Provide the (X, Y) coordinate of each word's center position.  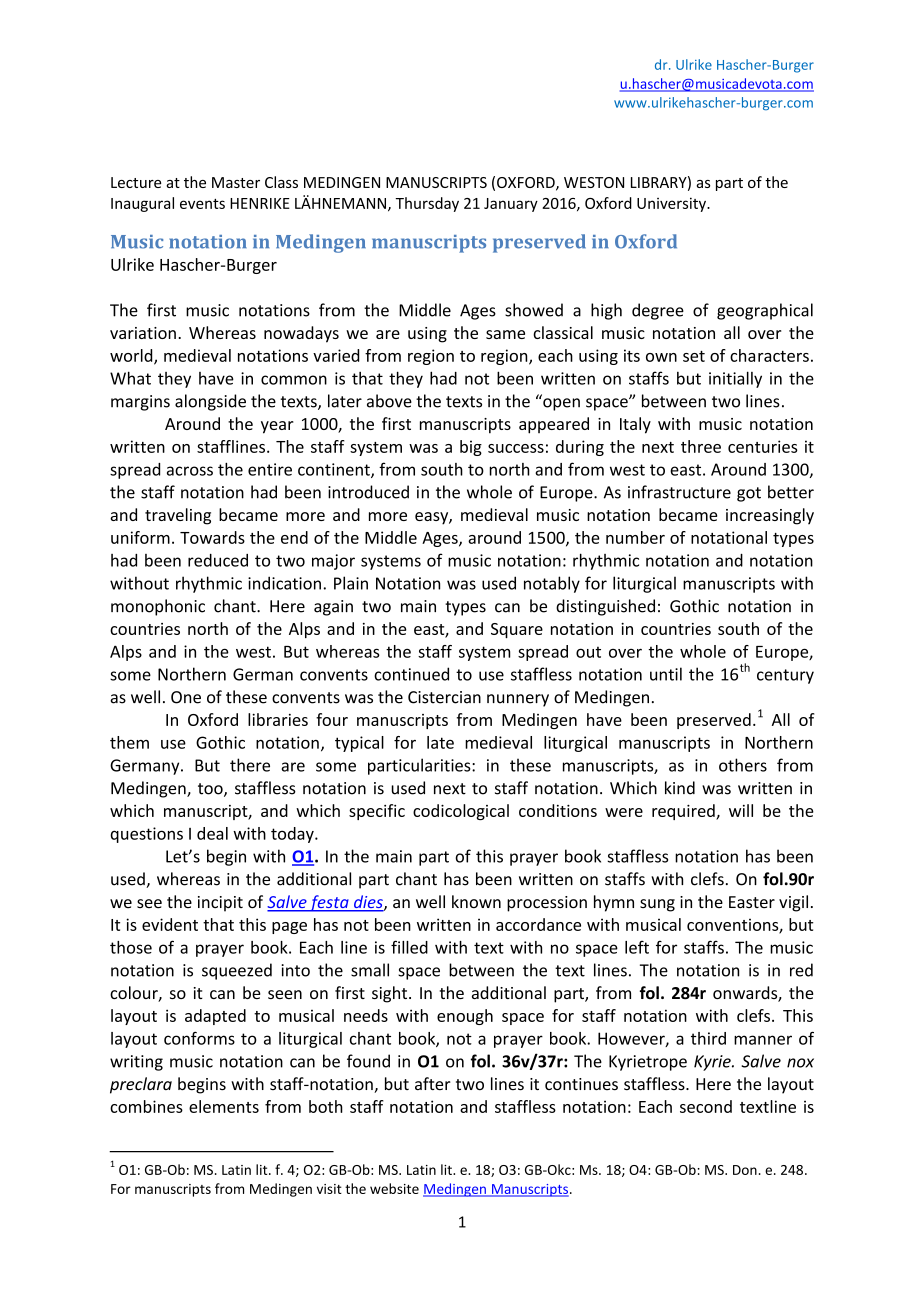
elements (224, 1106)
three (701, 446)
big (471, 448)
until (666, 674)
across (190, 471)
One (186, 697)
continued (411, 674)
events (202, 204)
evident (170, 924)
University (672, 204)
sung (657, 905)
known (476, 901)
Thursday (427, 204)
